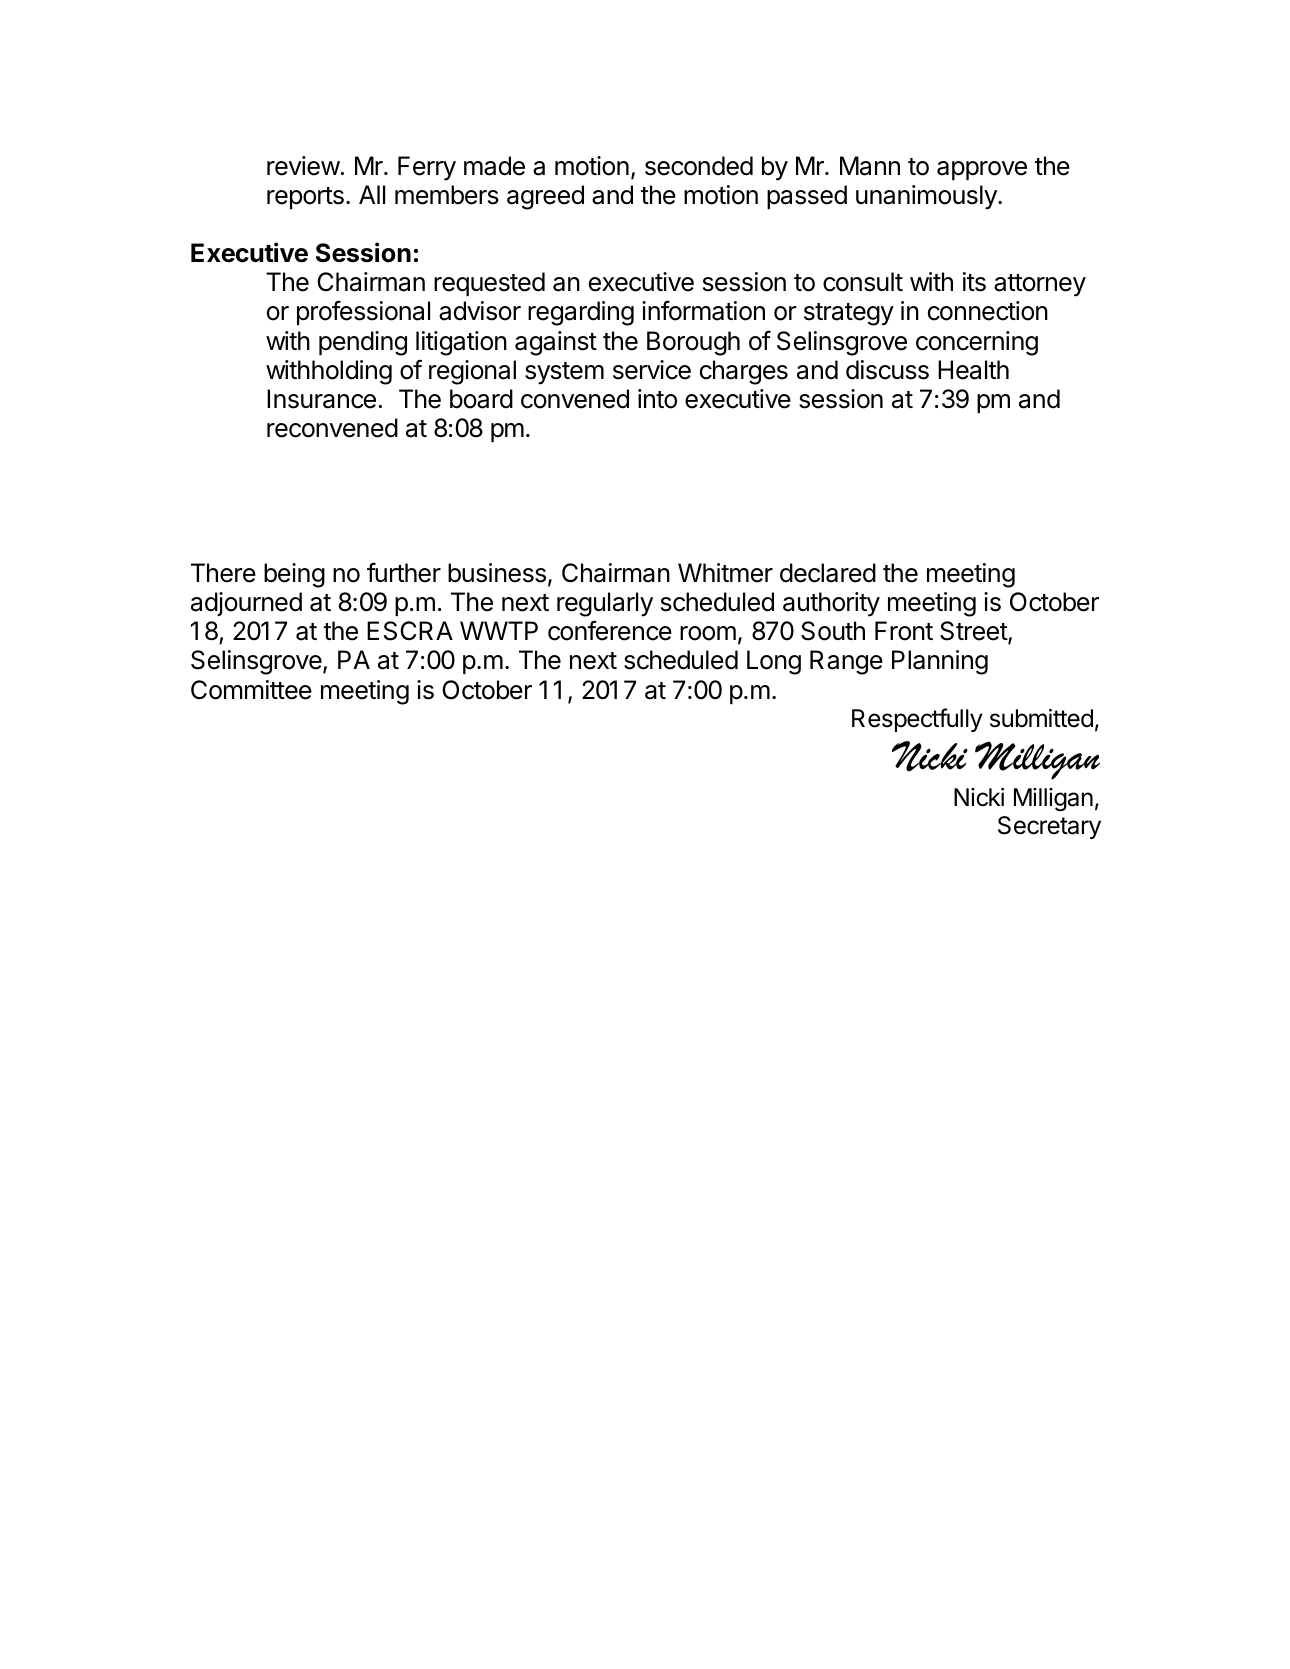 This screenshot has height=1669, width=1290. I want to click on Whitmer, so click(725, 573).
